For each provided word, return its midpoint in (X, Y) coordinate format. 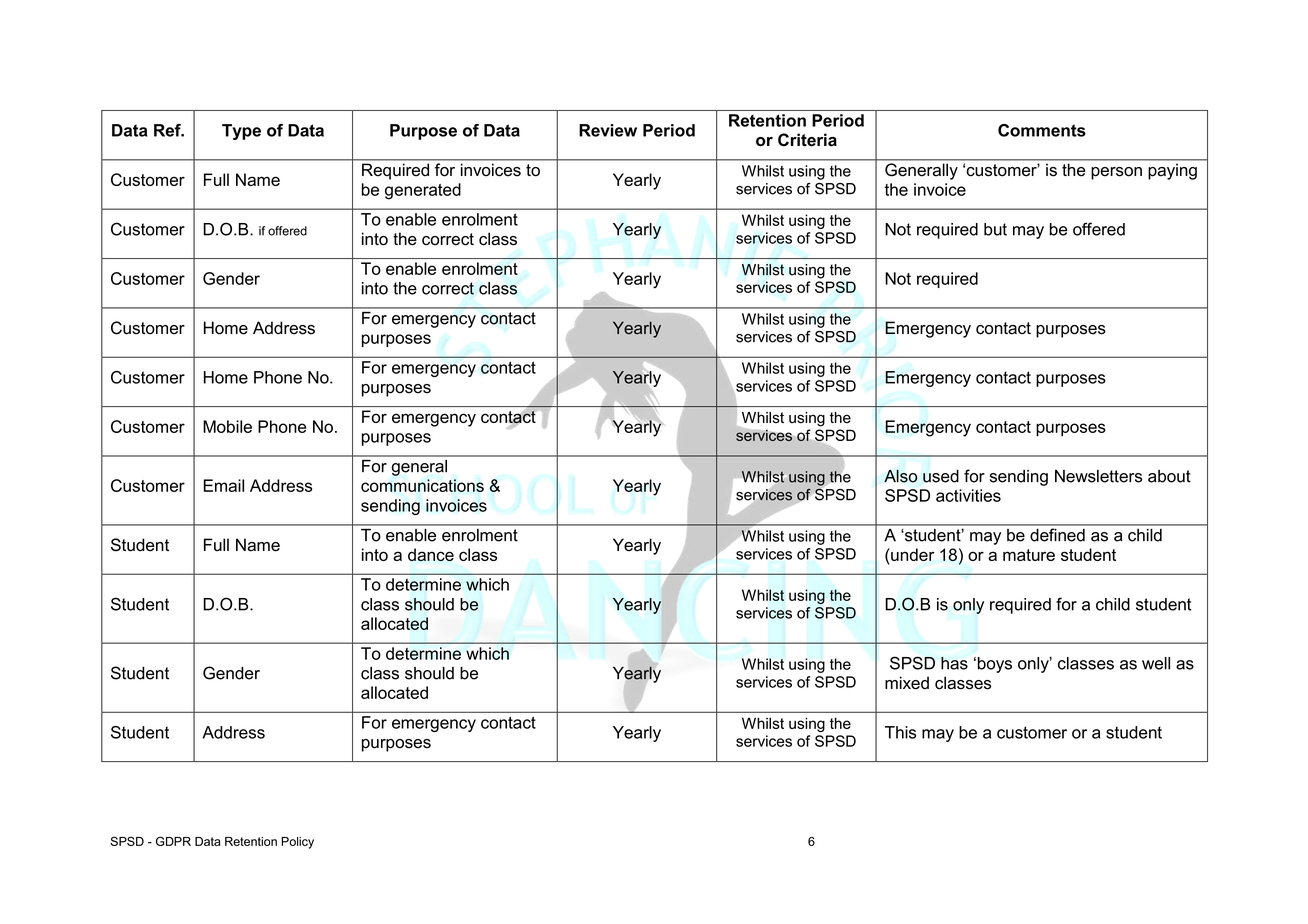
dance (431, 554)
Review (608, 130)
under (911, 554)
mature (1029, 555)
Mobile (227, 426)
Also (901, 476)
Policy (297, 843)
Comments (1042, 130)
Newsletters (1098, 476)
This (900, 732)
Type (241, 132)
